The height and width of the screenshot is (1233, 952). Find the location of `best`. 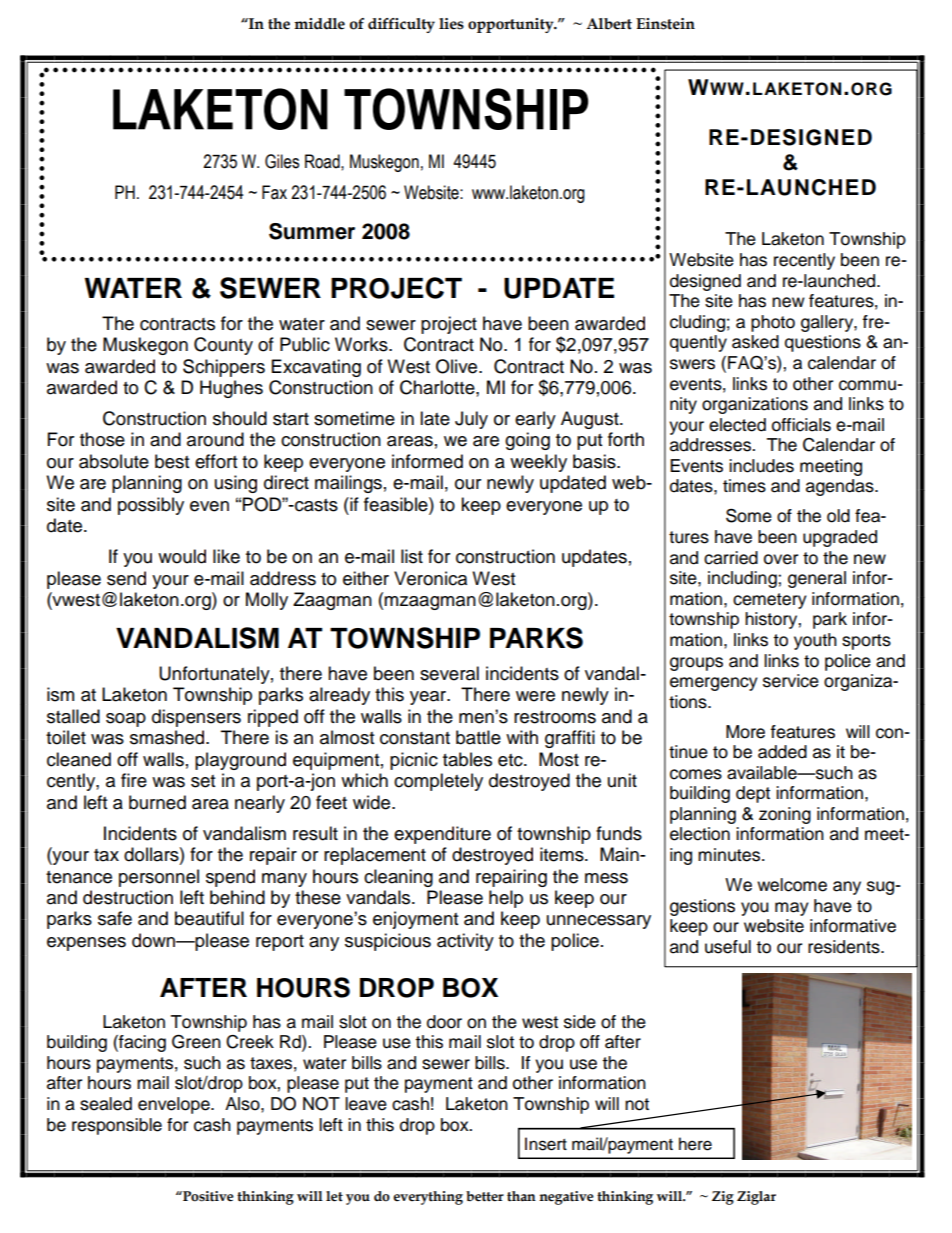

best is located at coordinates (172, 461).
